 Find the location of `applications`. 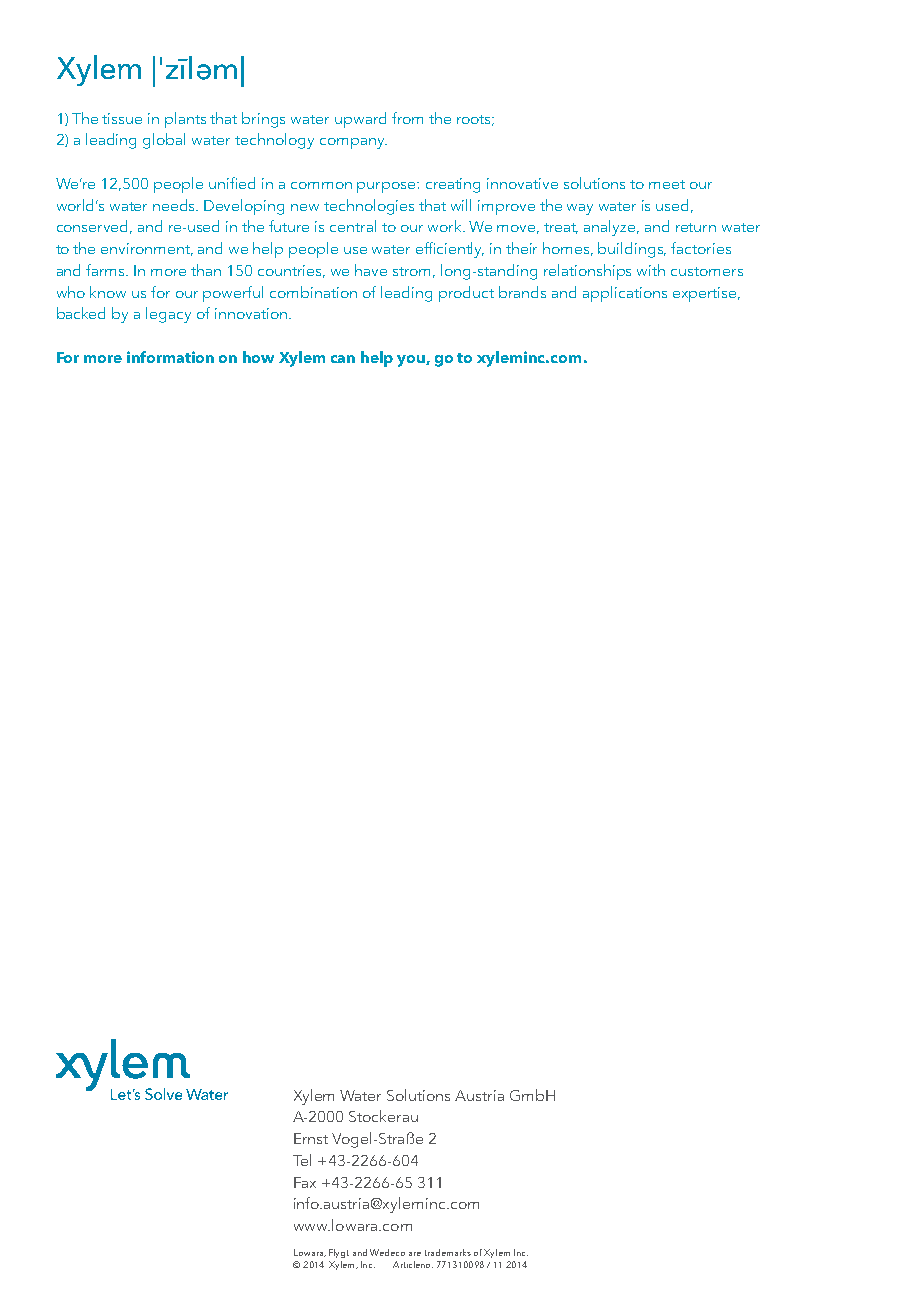

applications is located at coordinates (625, 294).
